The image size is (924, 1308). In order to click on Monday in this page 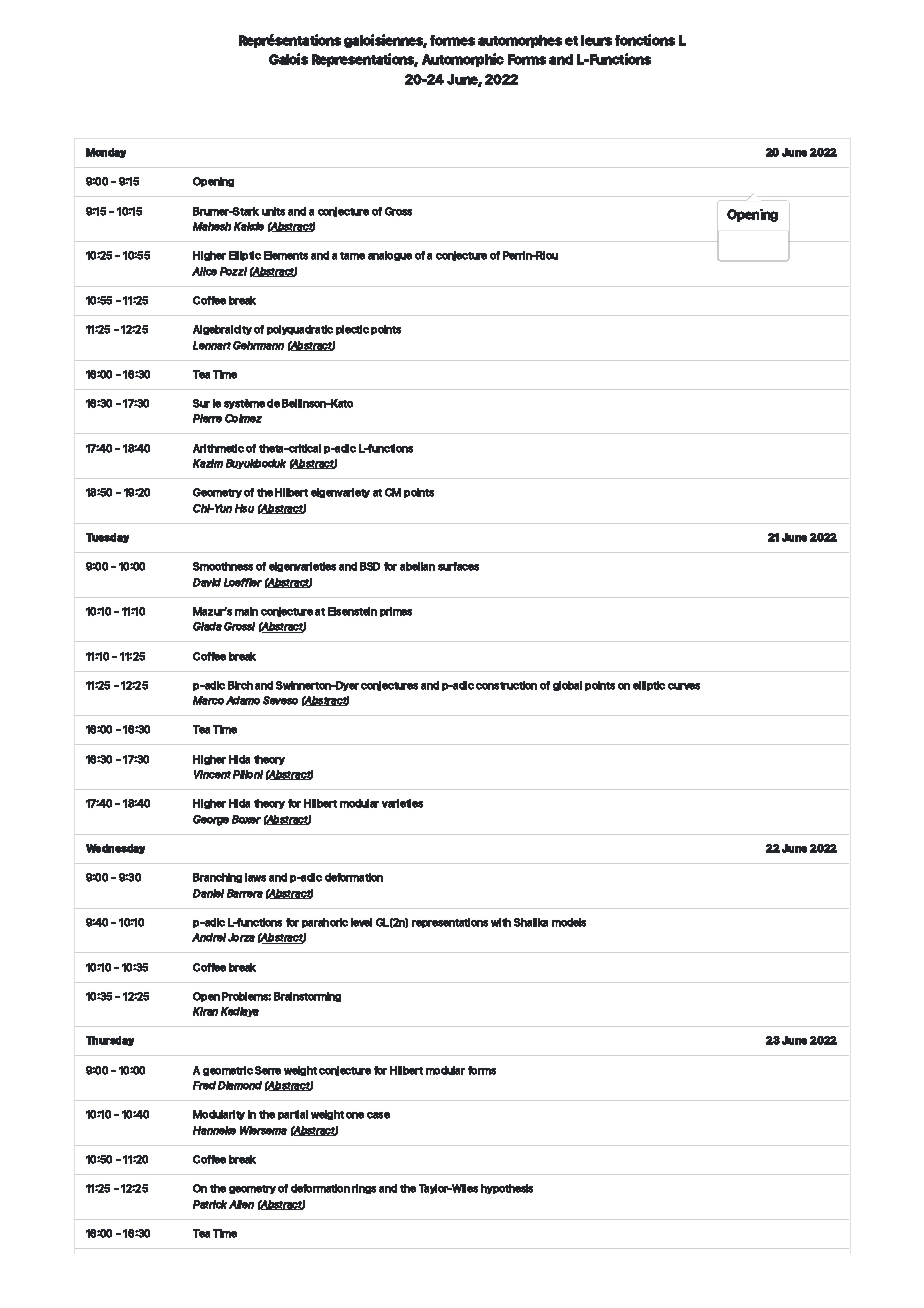, I will do `click(106, 153)`.
